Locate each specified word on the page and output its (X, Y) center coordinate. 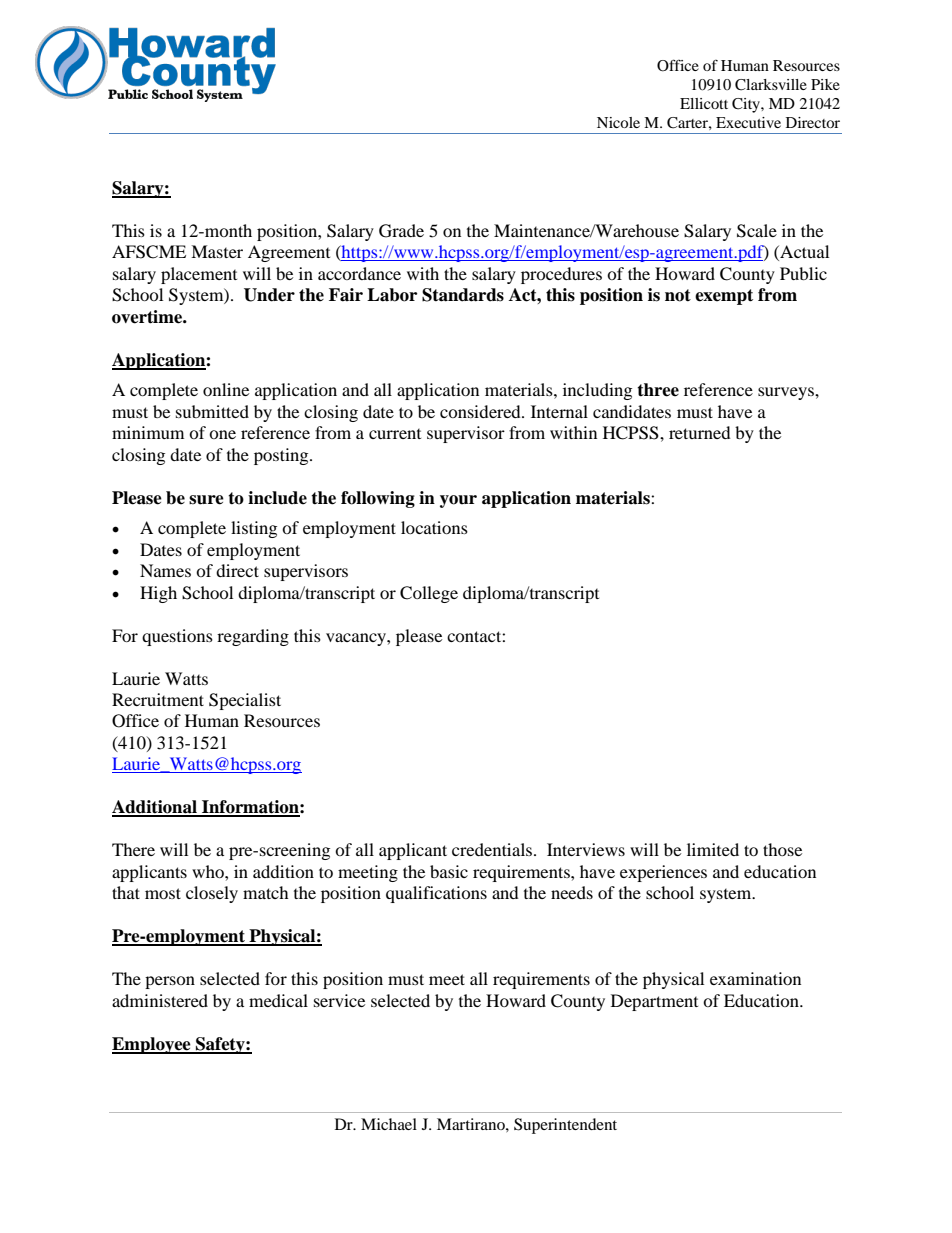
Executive (748, 122)
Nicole (618, 122)
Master (217, 251)
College (429, 594)
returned (700, 432)
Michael (389, 1124)
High (158, 594)
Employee (152, 1045)
